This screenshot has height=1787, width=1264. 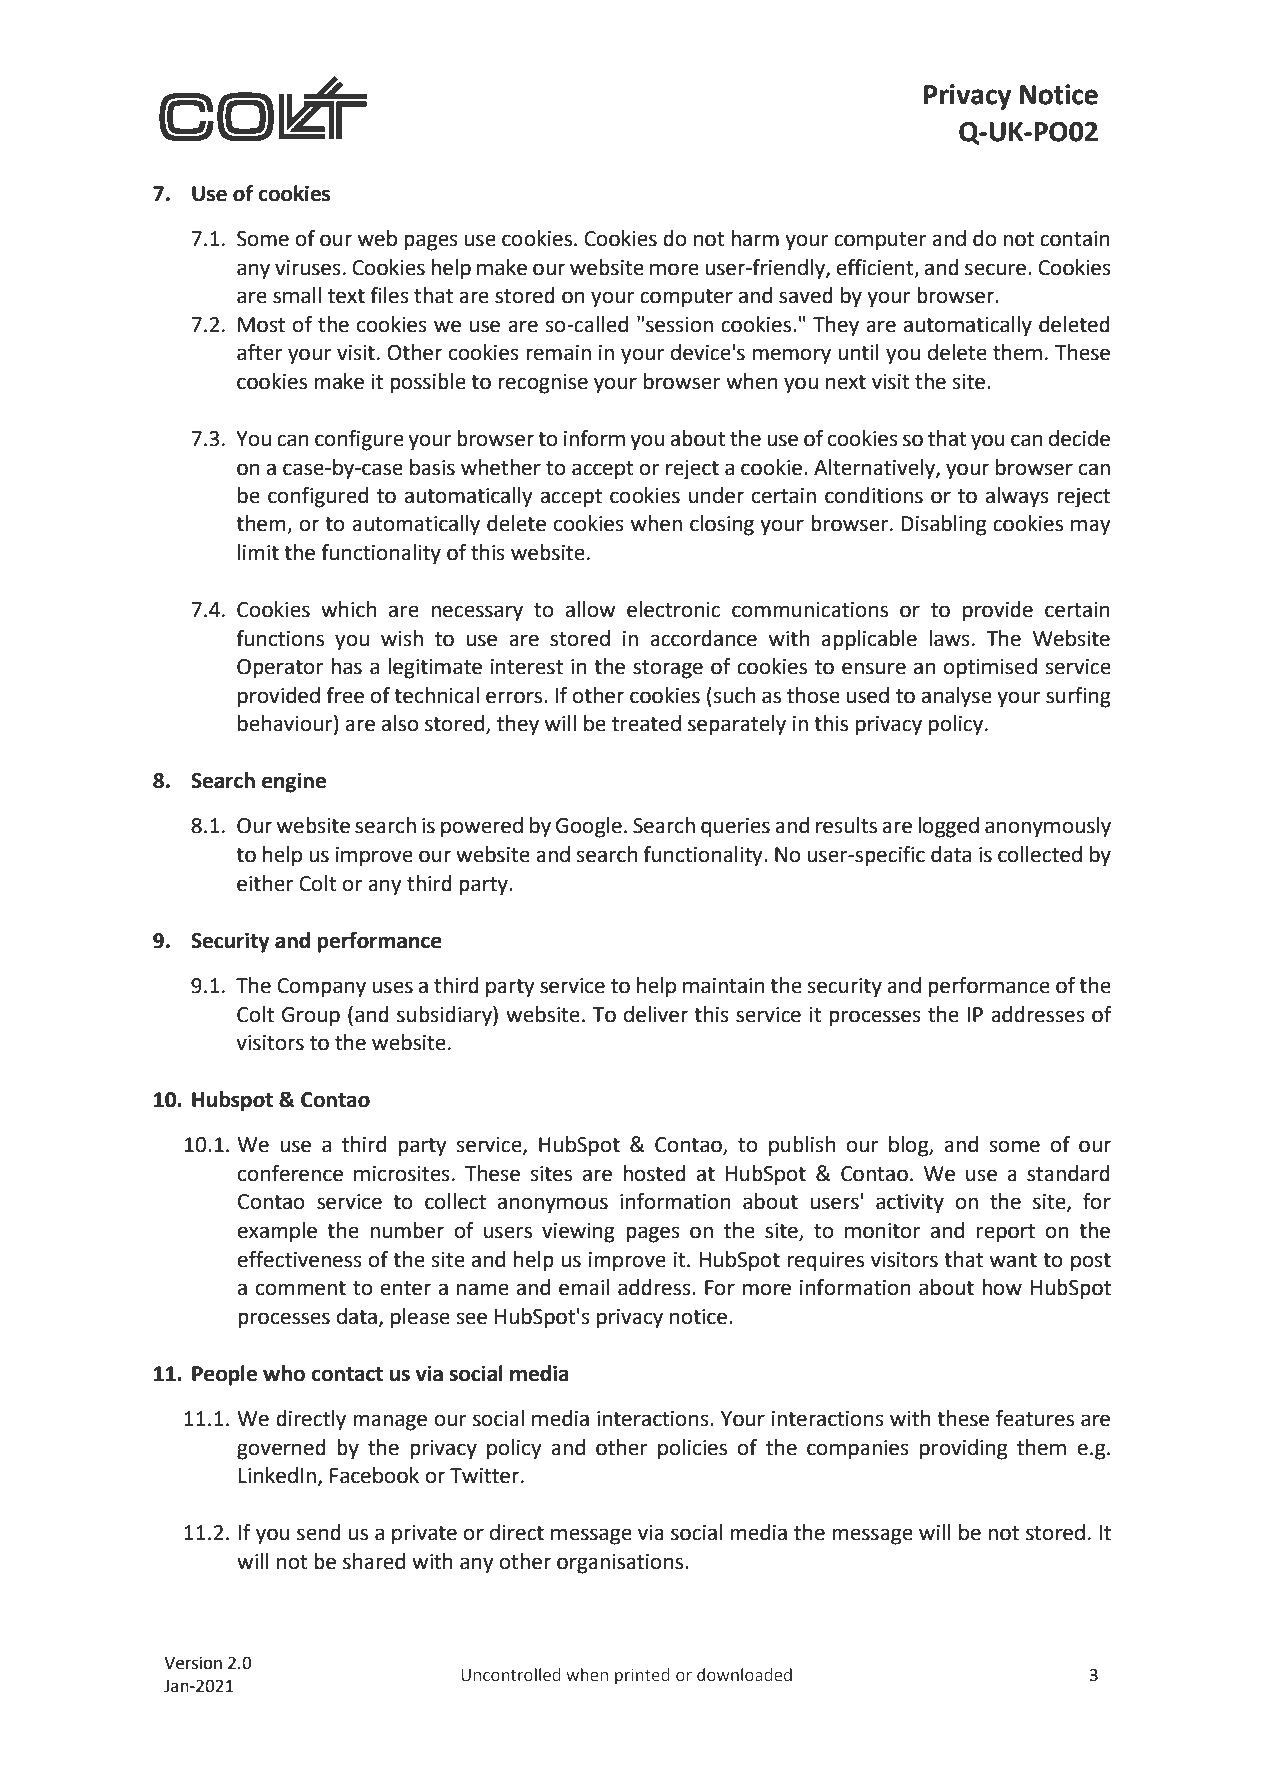 I want to click on session, so click(x=679, y=325).
